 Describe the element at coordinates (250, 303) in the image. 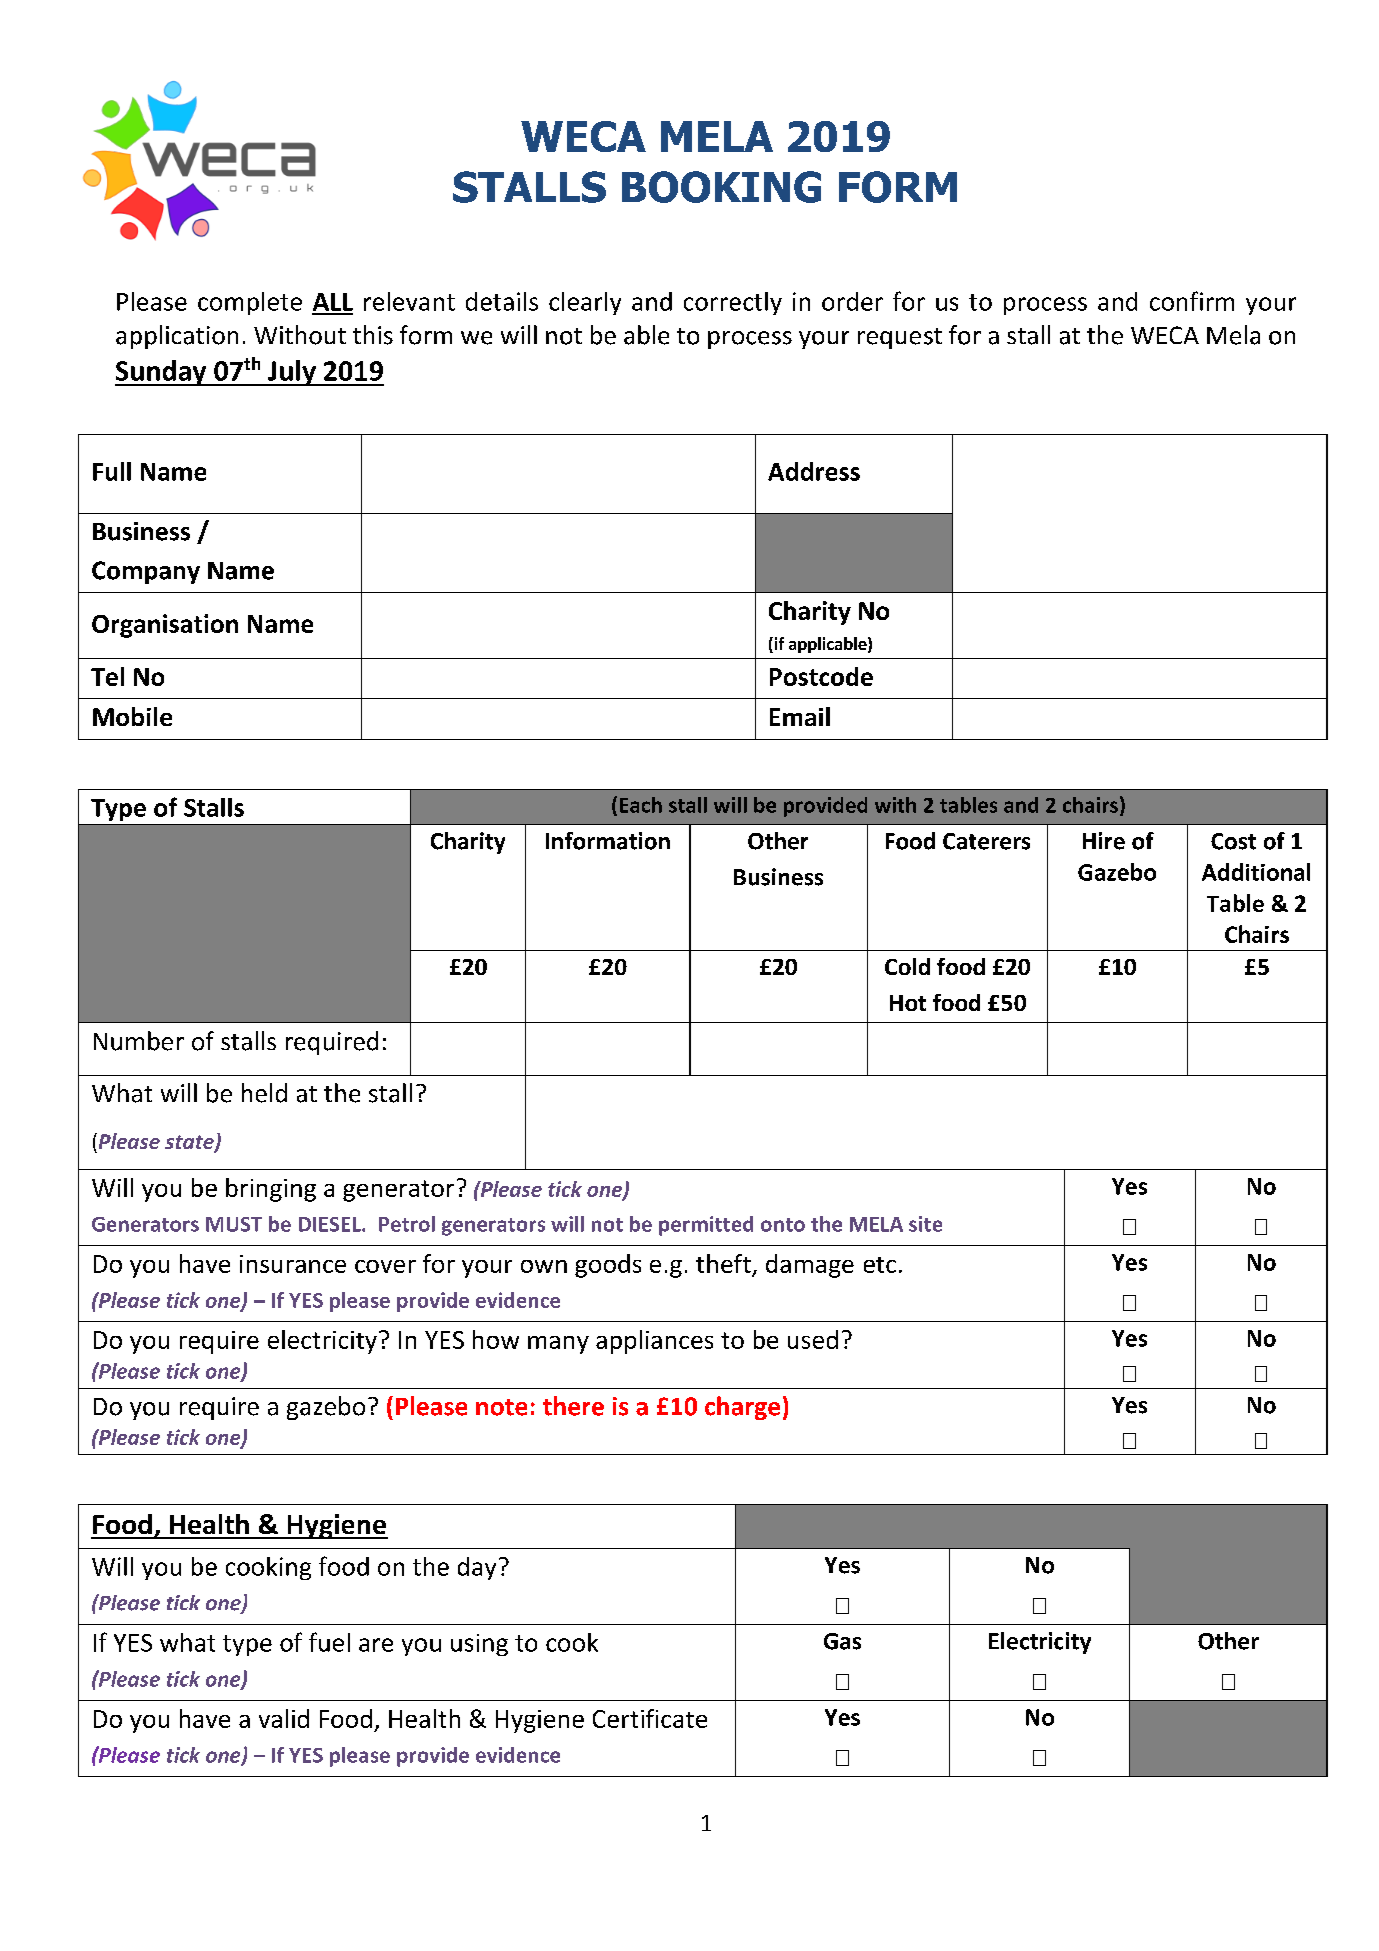

I see `complete` at that location.
